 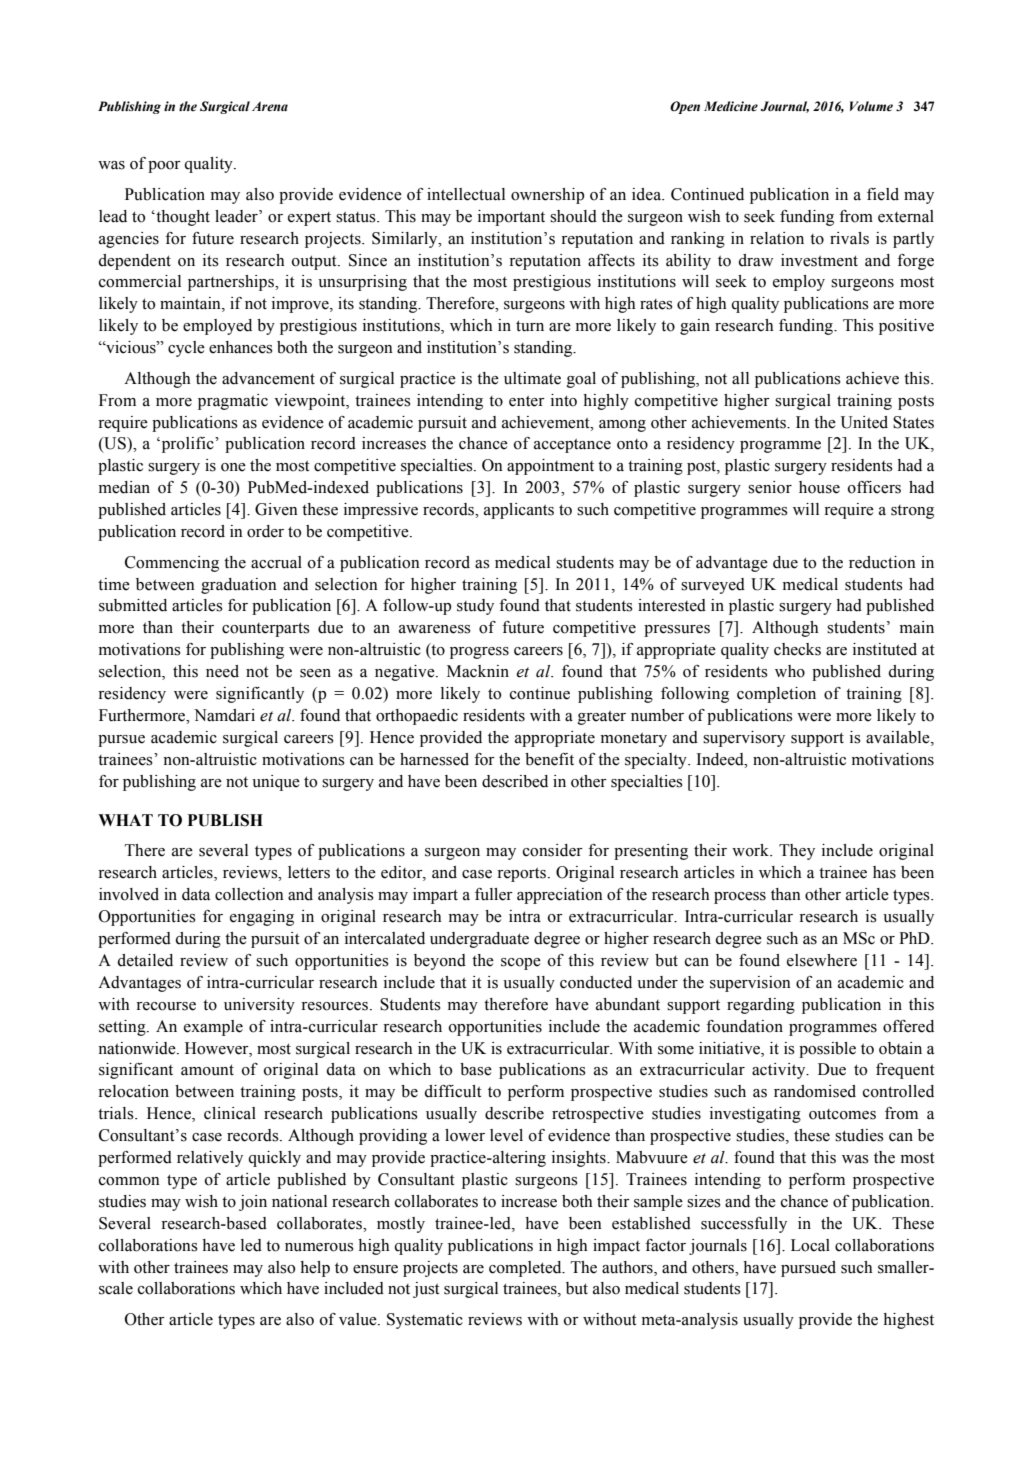 I want to click on ownership, so click(x=547, y=196).
